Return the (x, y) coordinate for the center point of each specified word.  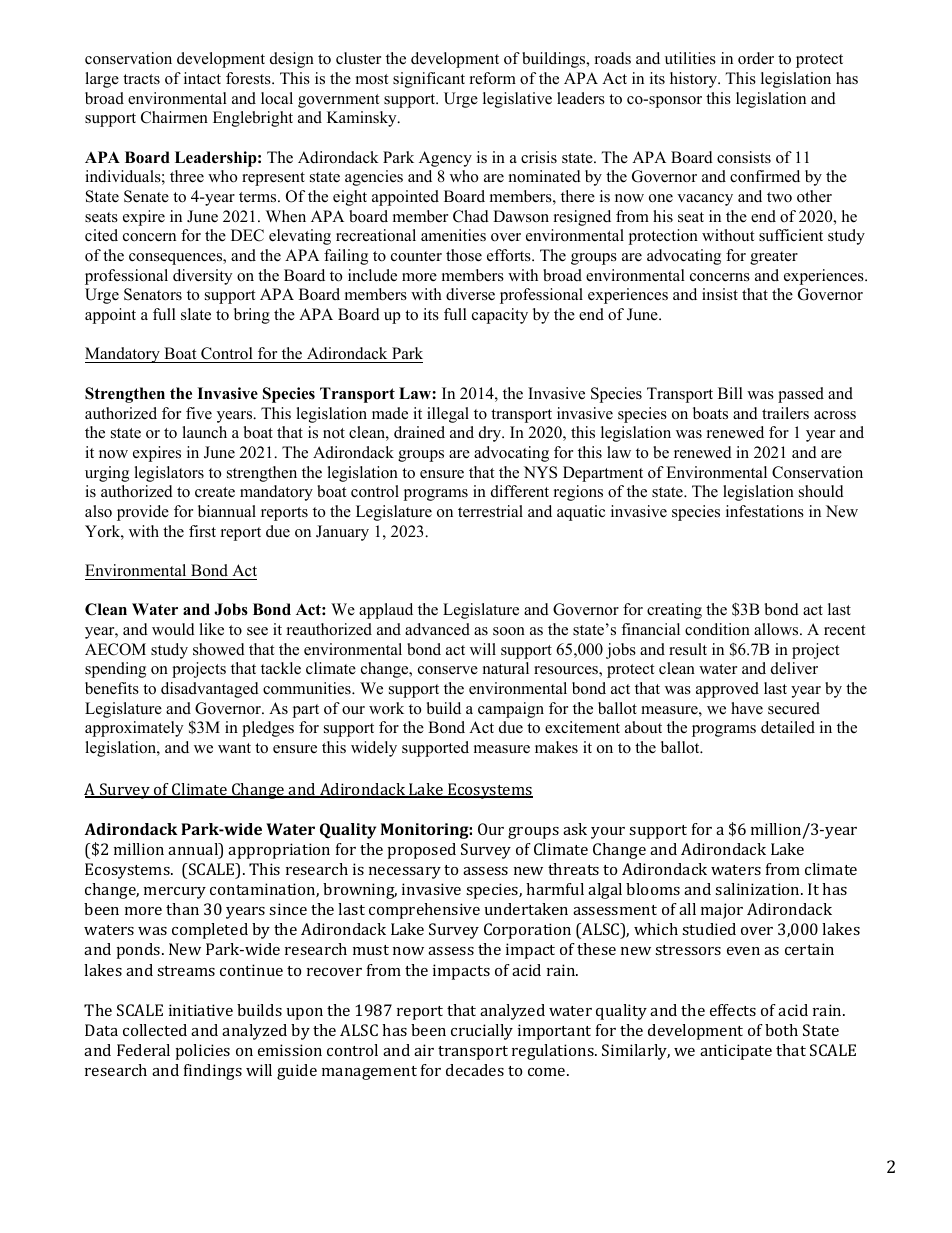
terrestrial (490, 511)
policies (203, 1052)
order (756, 58)
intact (202, 78)
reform (493, 78)
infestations (765, 511)
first (202, 531)
